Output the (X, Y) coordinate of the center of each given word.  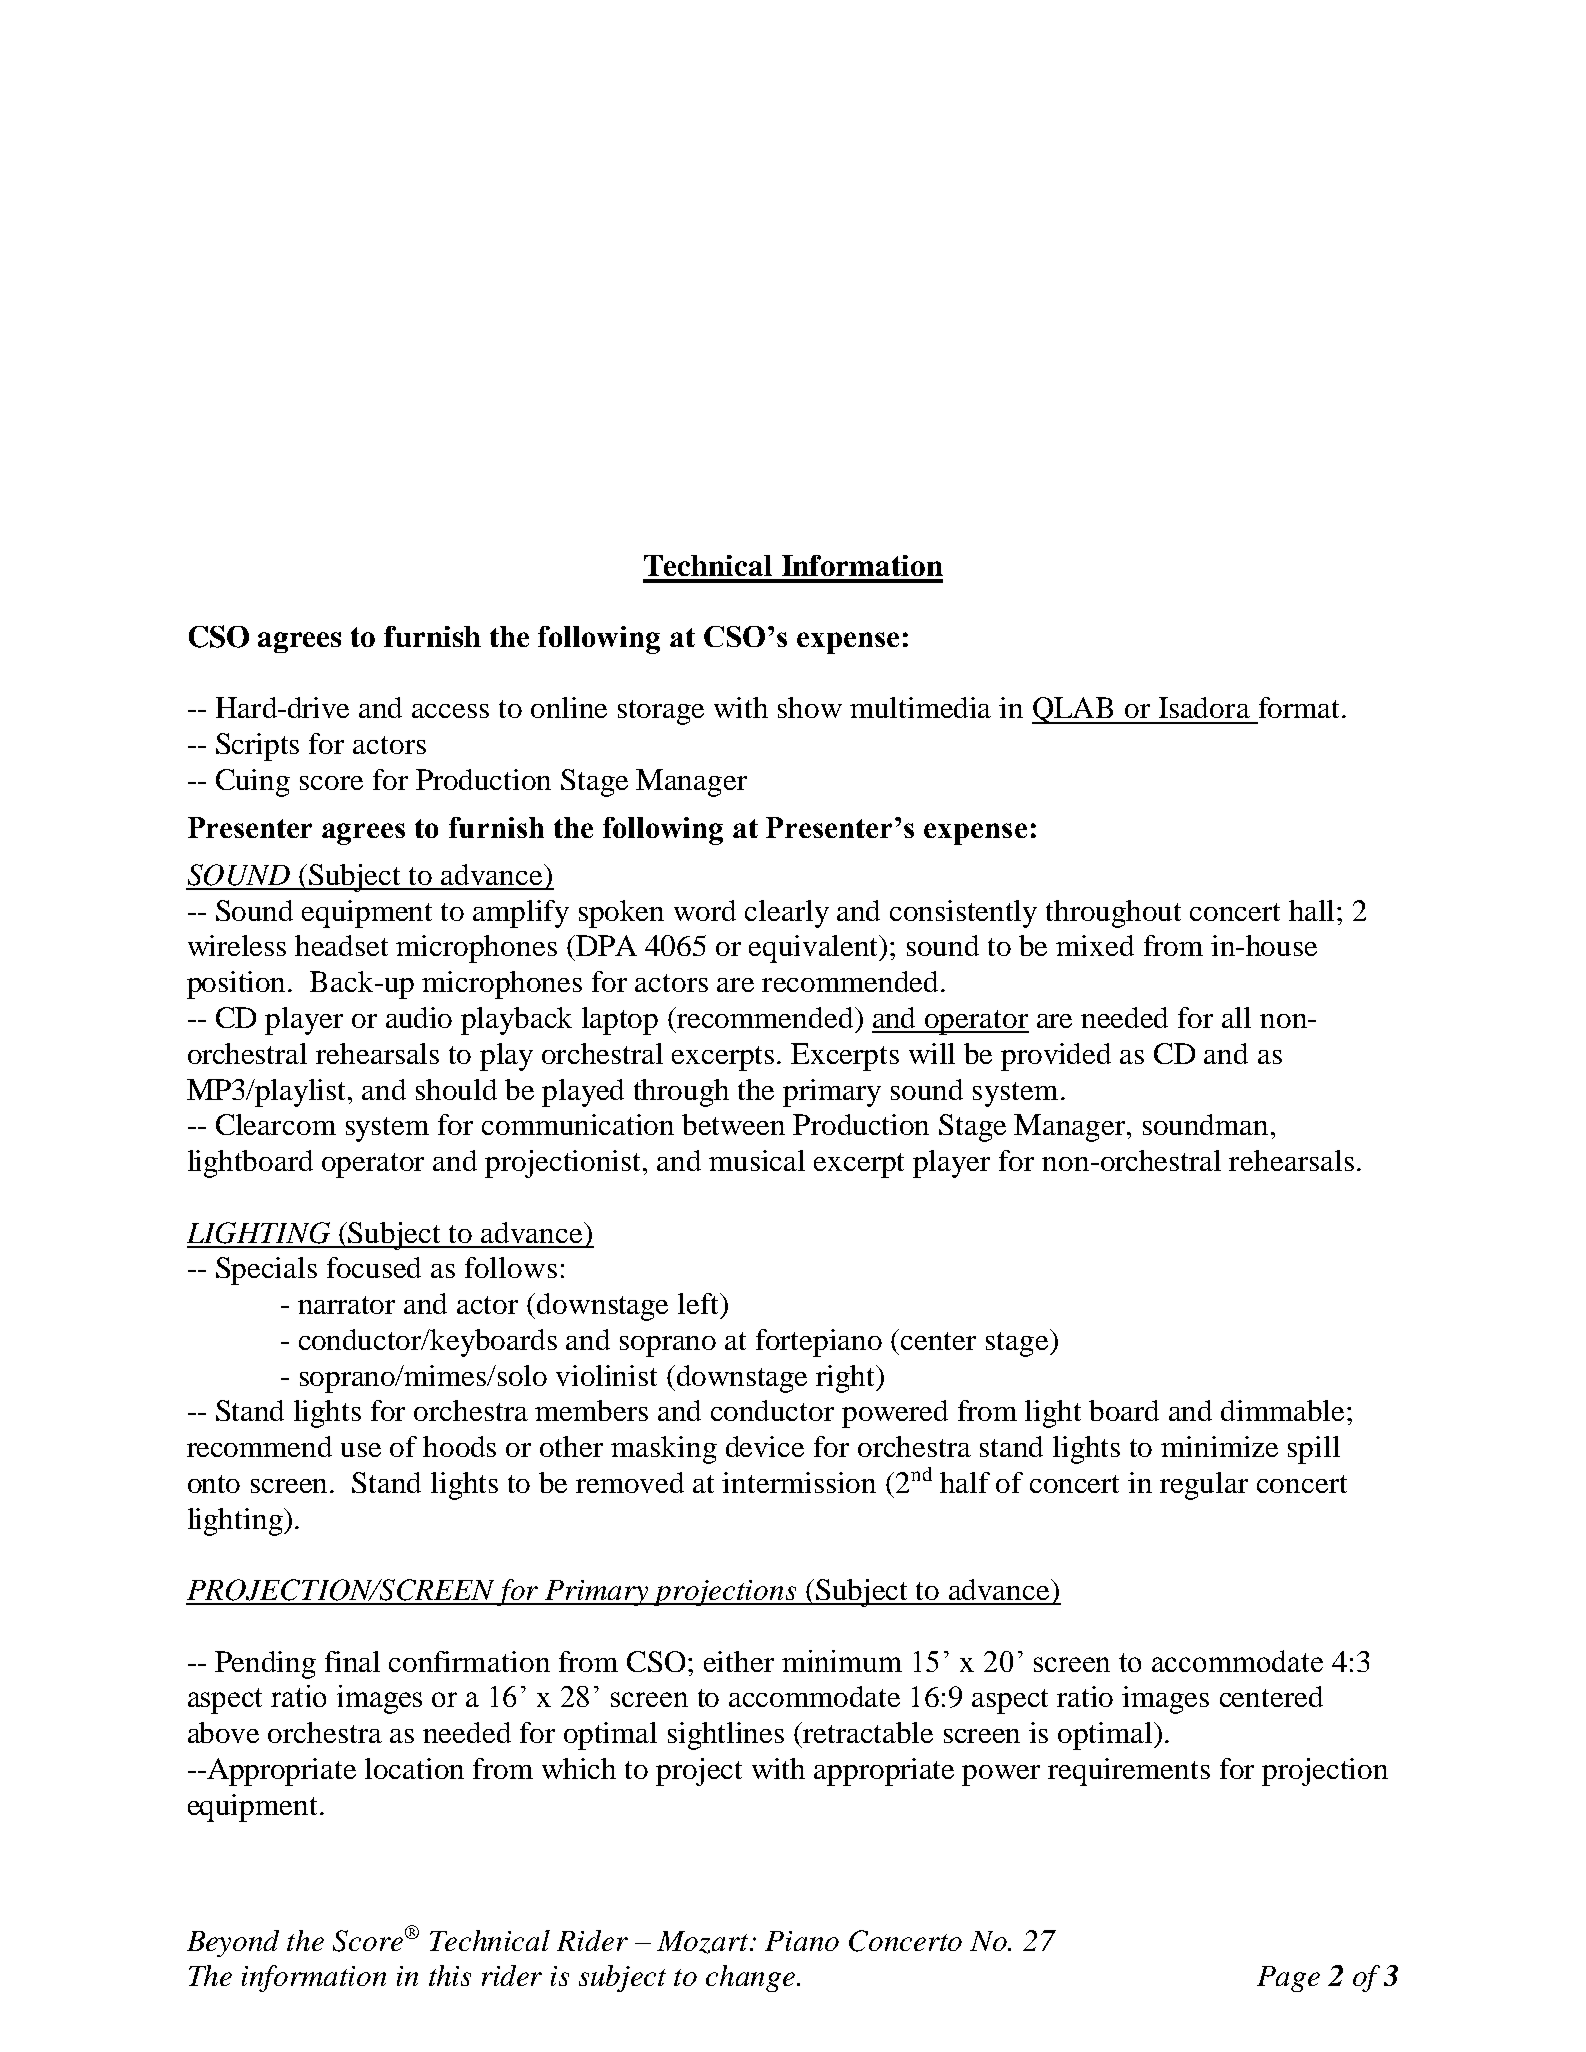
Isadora (1204, 707)
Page (1288, 1979)
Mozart (704, 1942)
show (810, 707)
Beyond (233, 1943)
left (700, 1303)
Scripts (257, 747)
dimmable (1284, 1410)
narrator (346, 1305)
